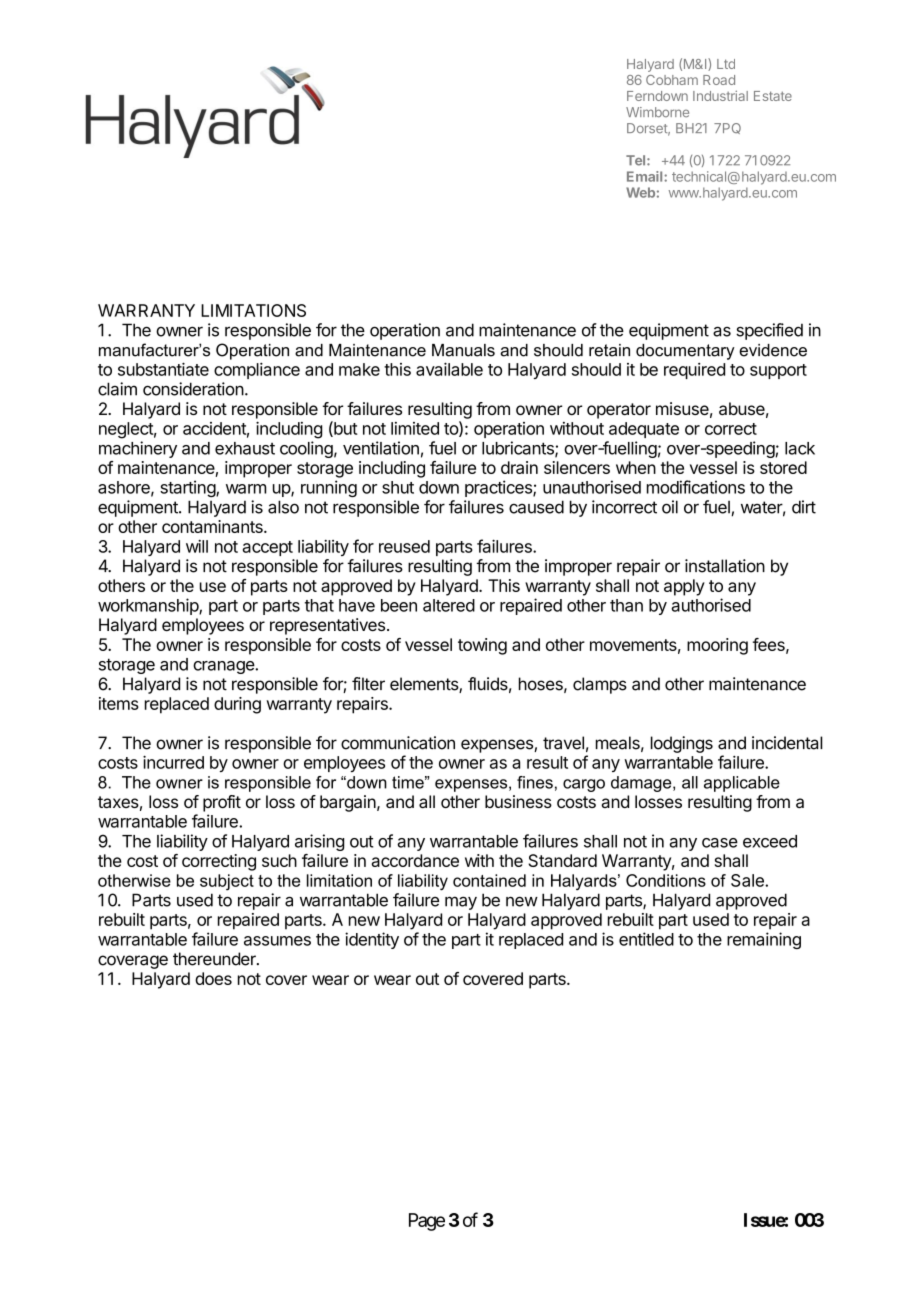  Describe the element at coordinates (163, 369) in the screenshot. I see `substantiate` at that location.
